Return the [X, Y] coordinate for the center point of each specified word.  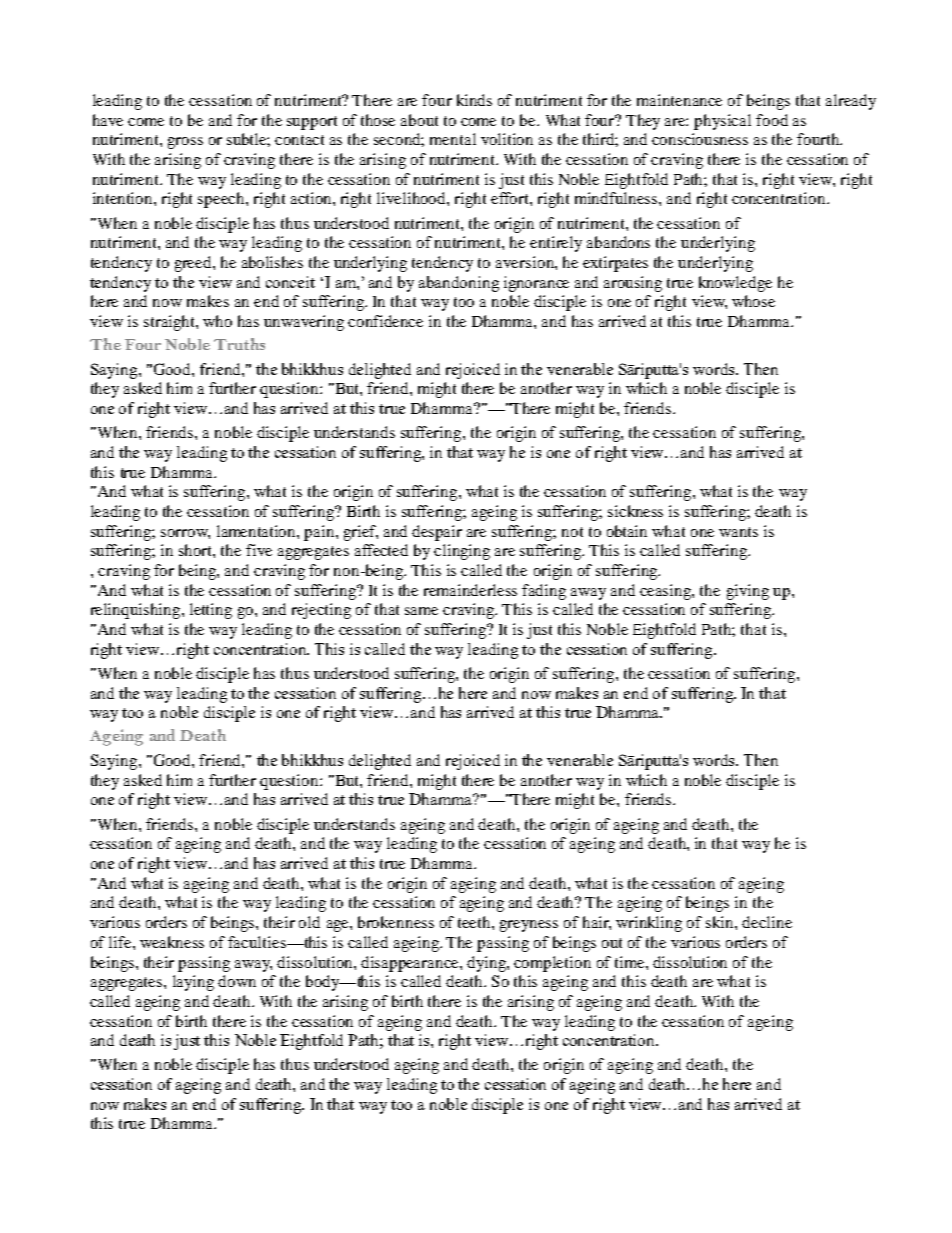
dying [487, 964]
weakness [172, 942]
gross [185, 143]
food [772, 120]
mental [453, 139]
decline [767, 922]
